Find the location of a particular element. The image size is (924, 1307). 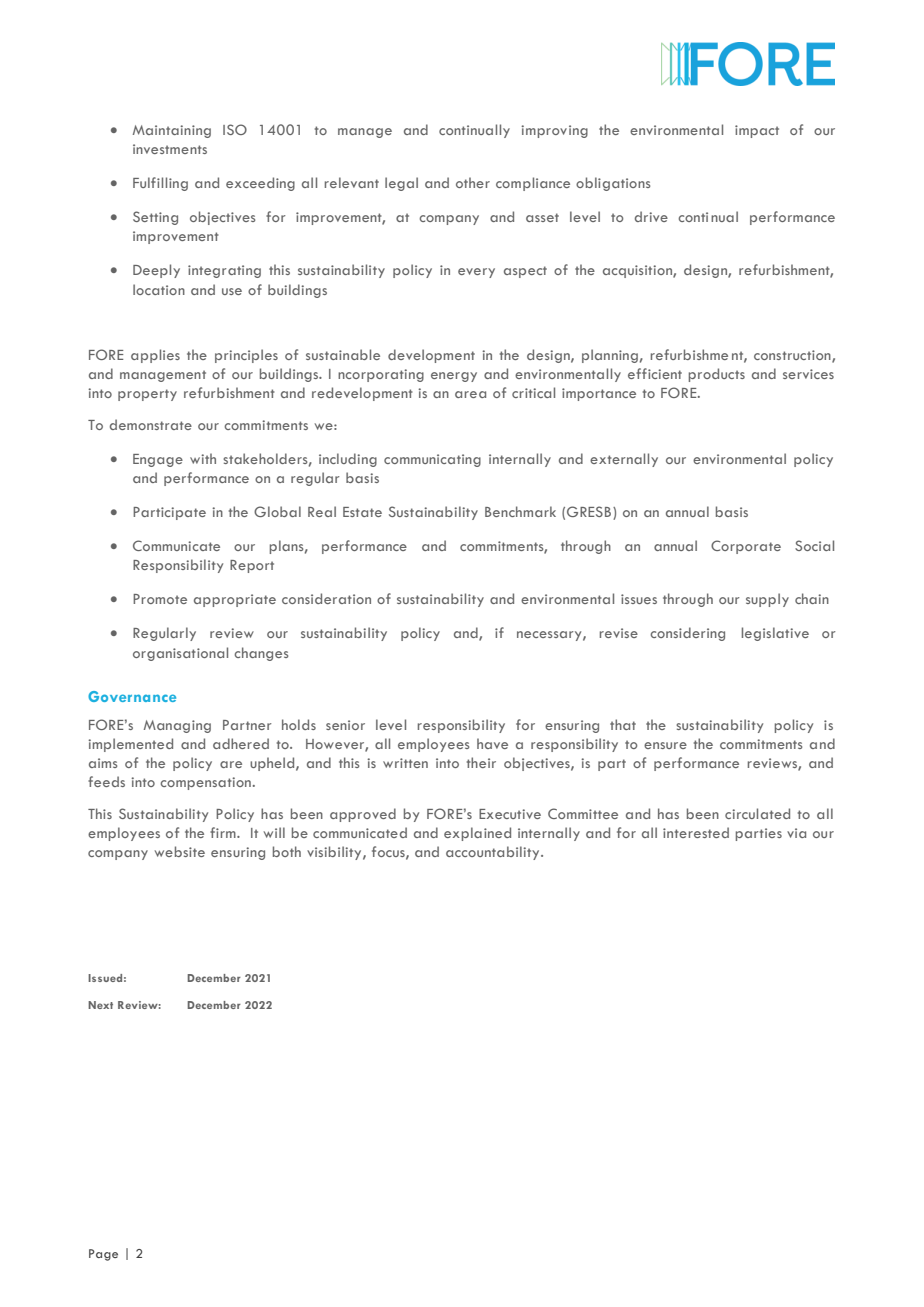

website is located at coordinates (180, 851).
